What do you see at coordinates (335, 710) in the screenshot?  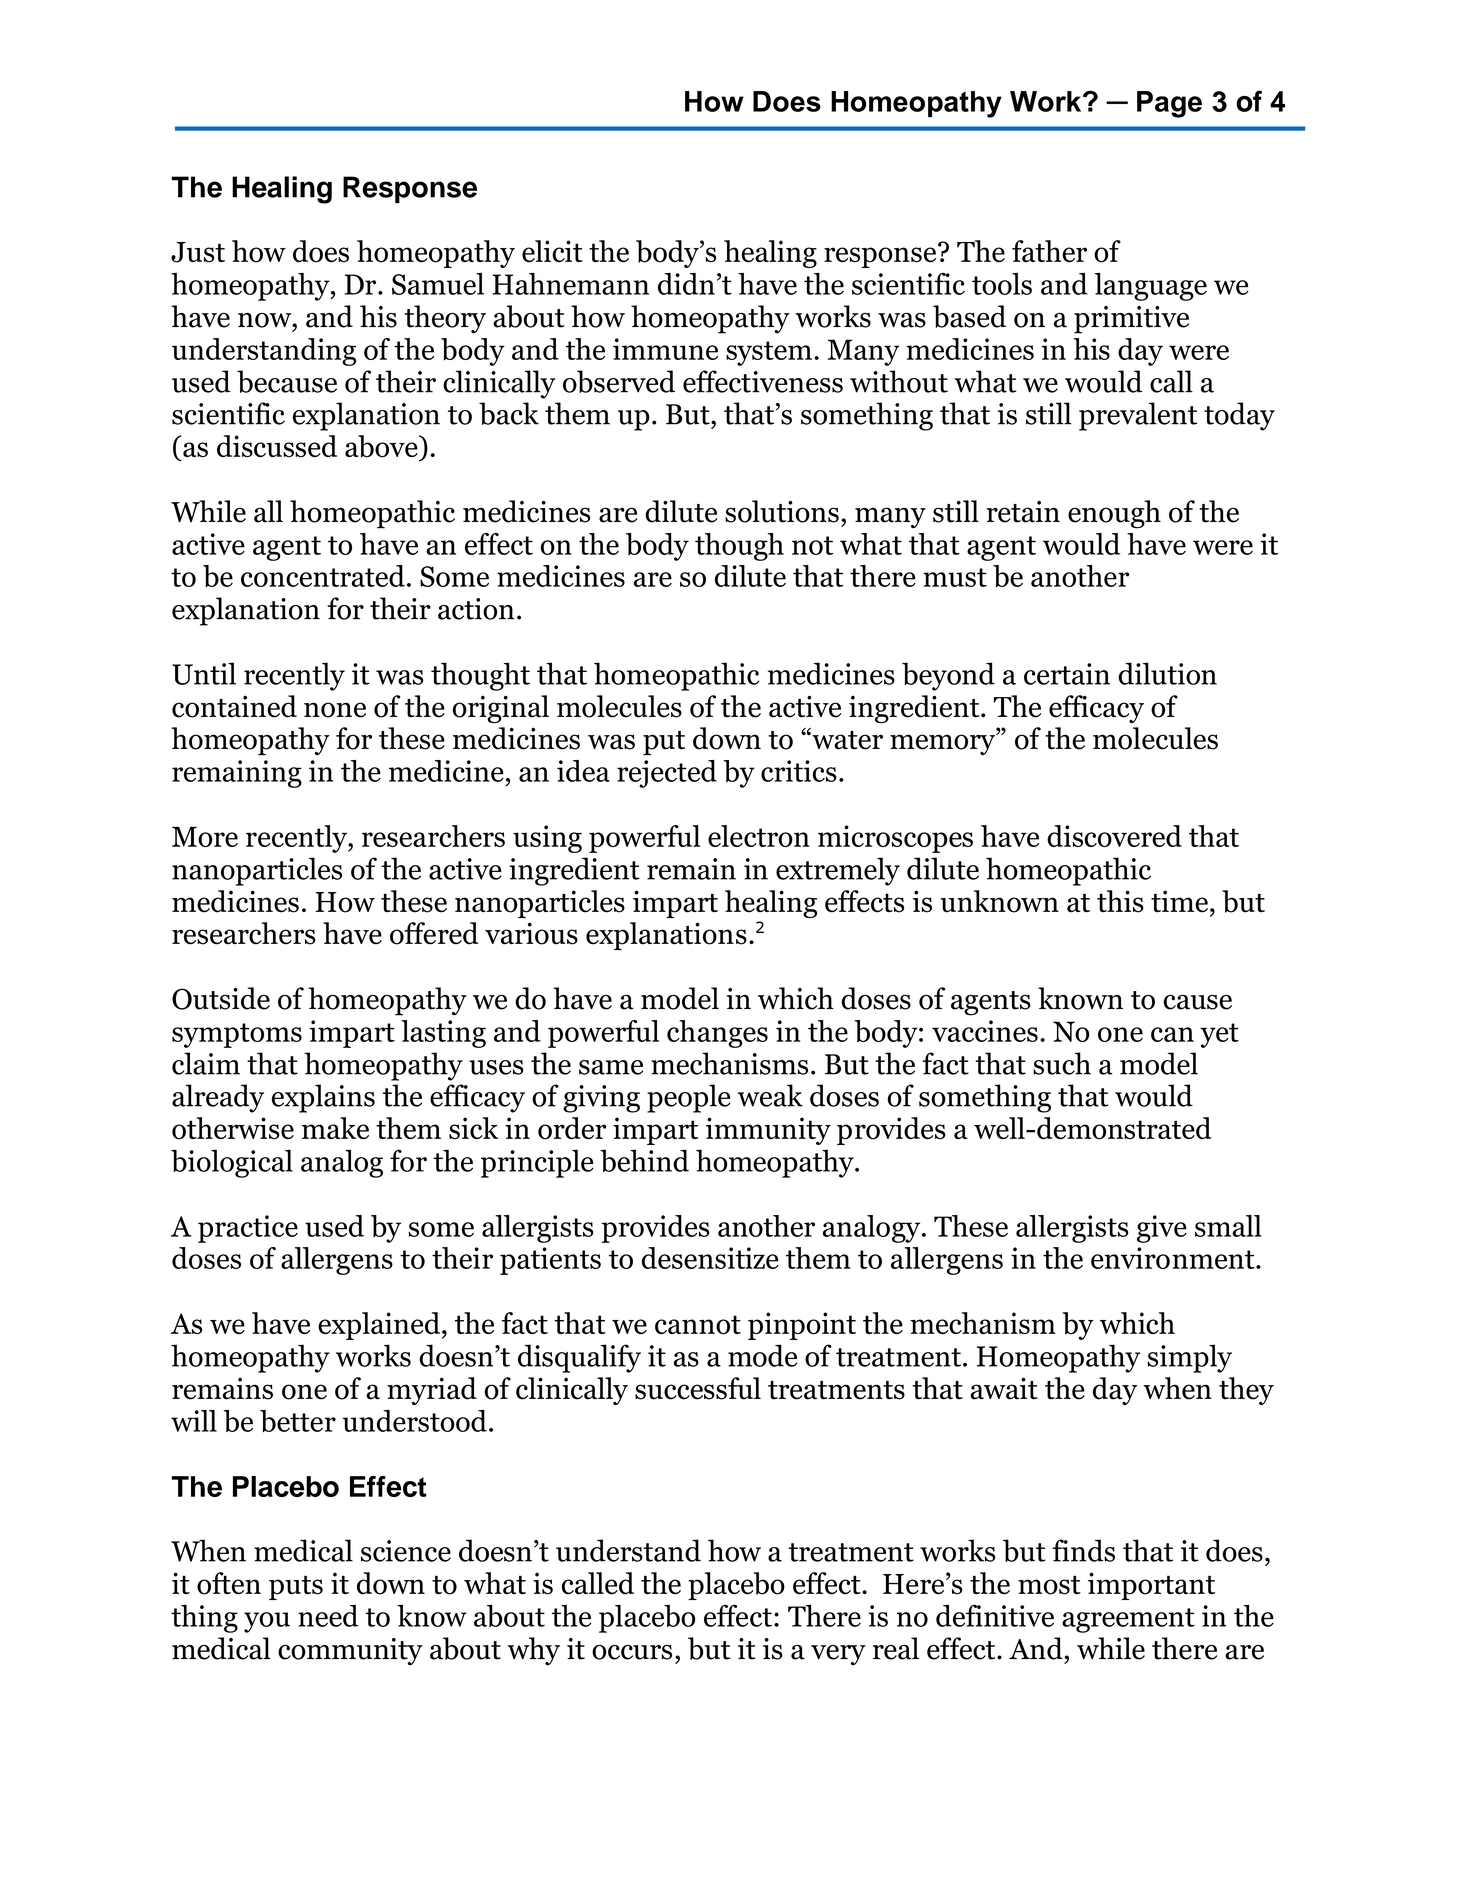 I see `none` at bounding box center [335, 710].
